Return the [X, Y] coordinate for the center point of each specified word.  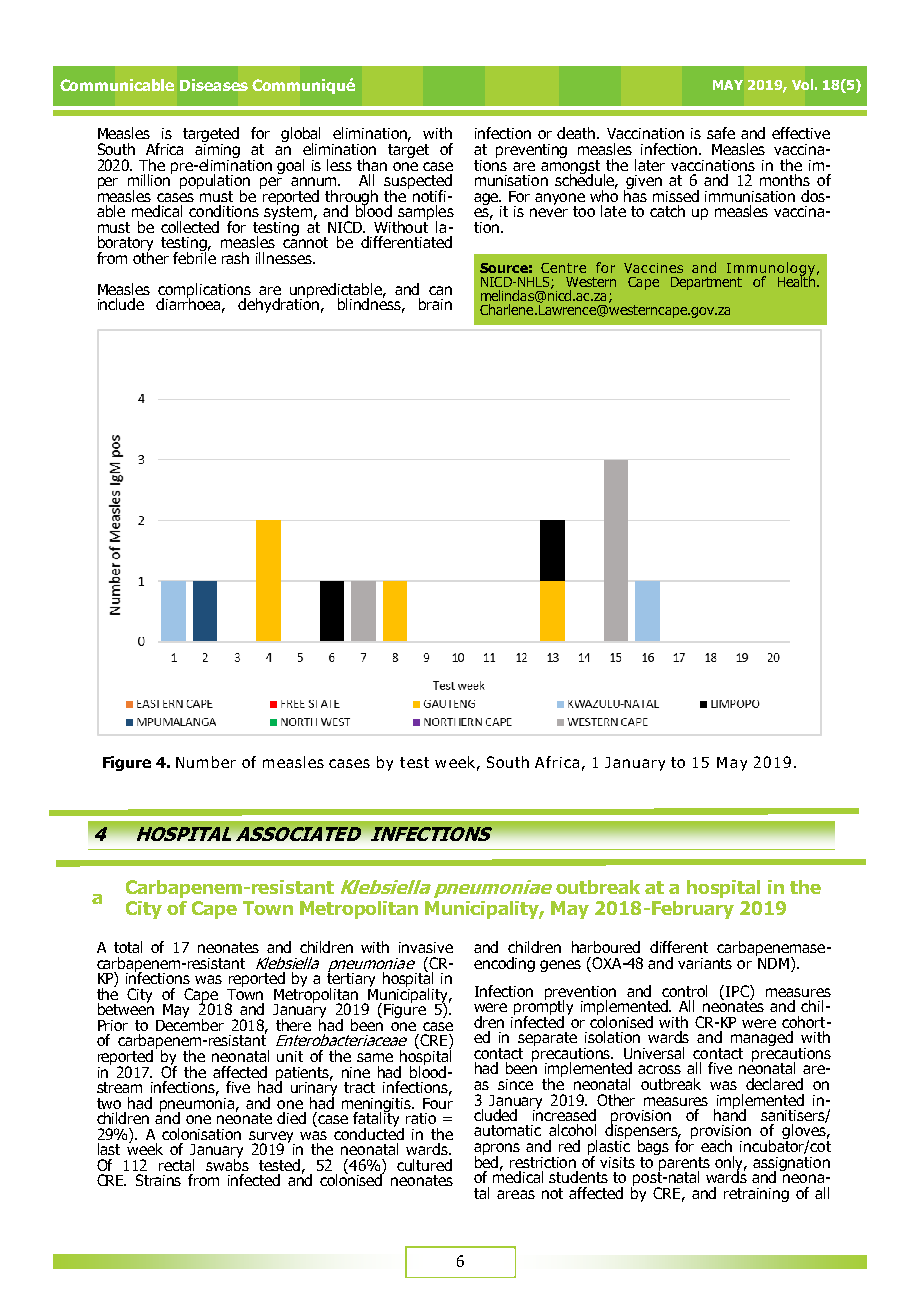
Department [706, 283]
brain [435, 304]
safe [721, 133]
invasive [426, 947]
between [126, 1008]
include [121, 304]
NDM [772, 962]
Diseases [214, 85]
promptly [543, 1008]
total [128, 947]
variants [705, 963]
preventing [531, 151]
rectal [176, 1165]
